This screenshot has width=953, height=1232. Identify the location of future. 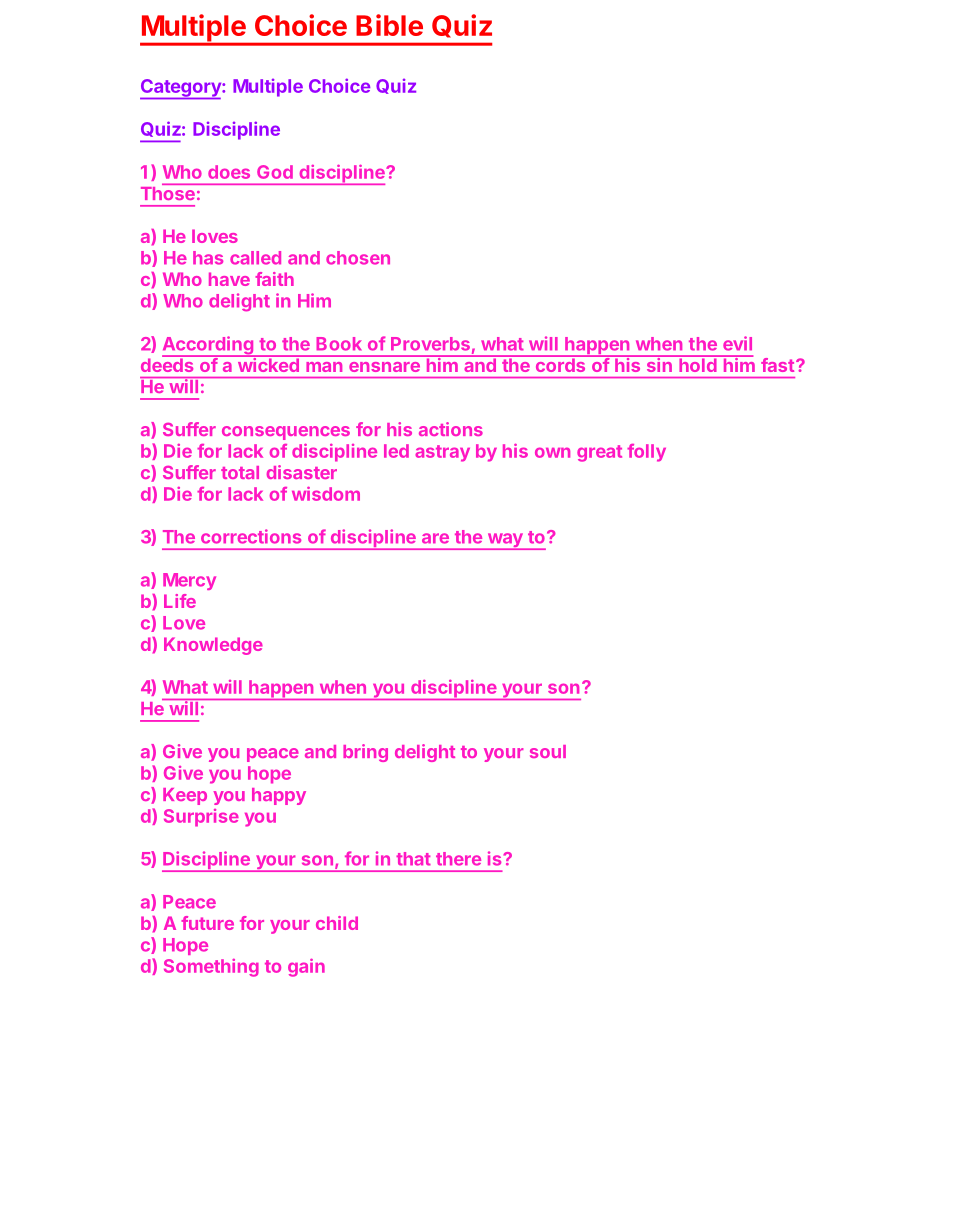
(207, 923).
